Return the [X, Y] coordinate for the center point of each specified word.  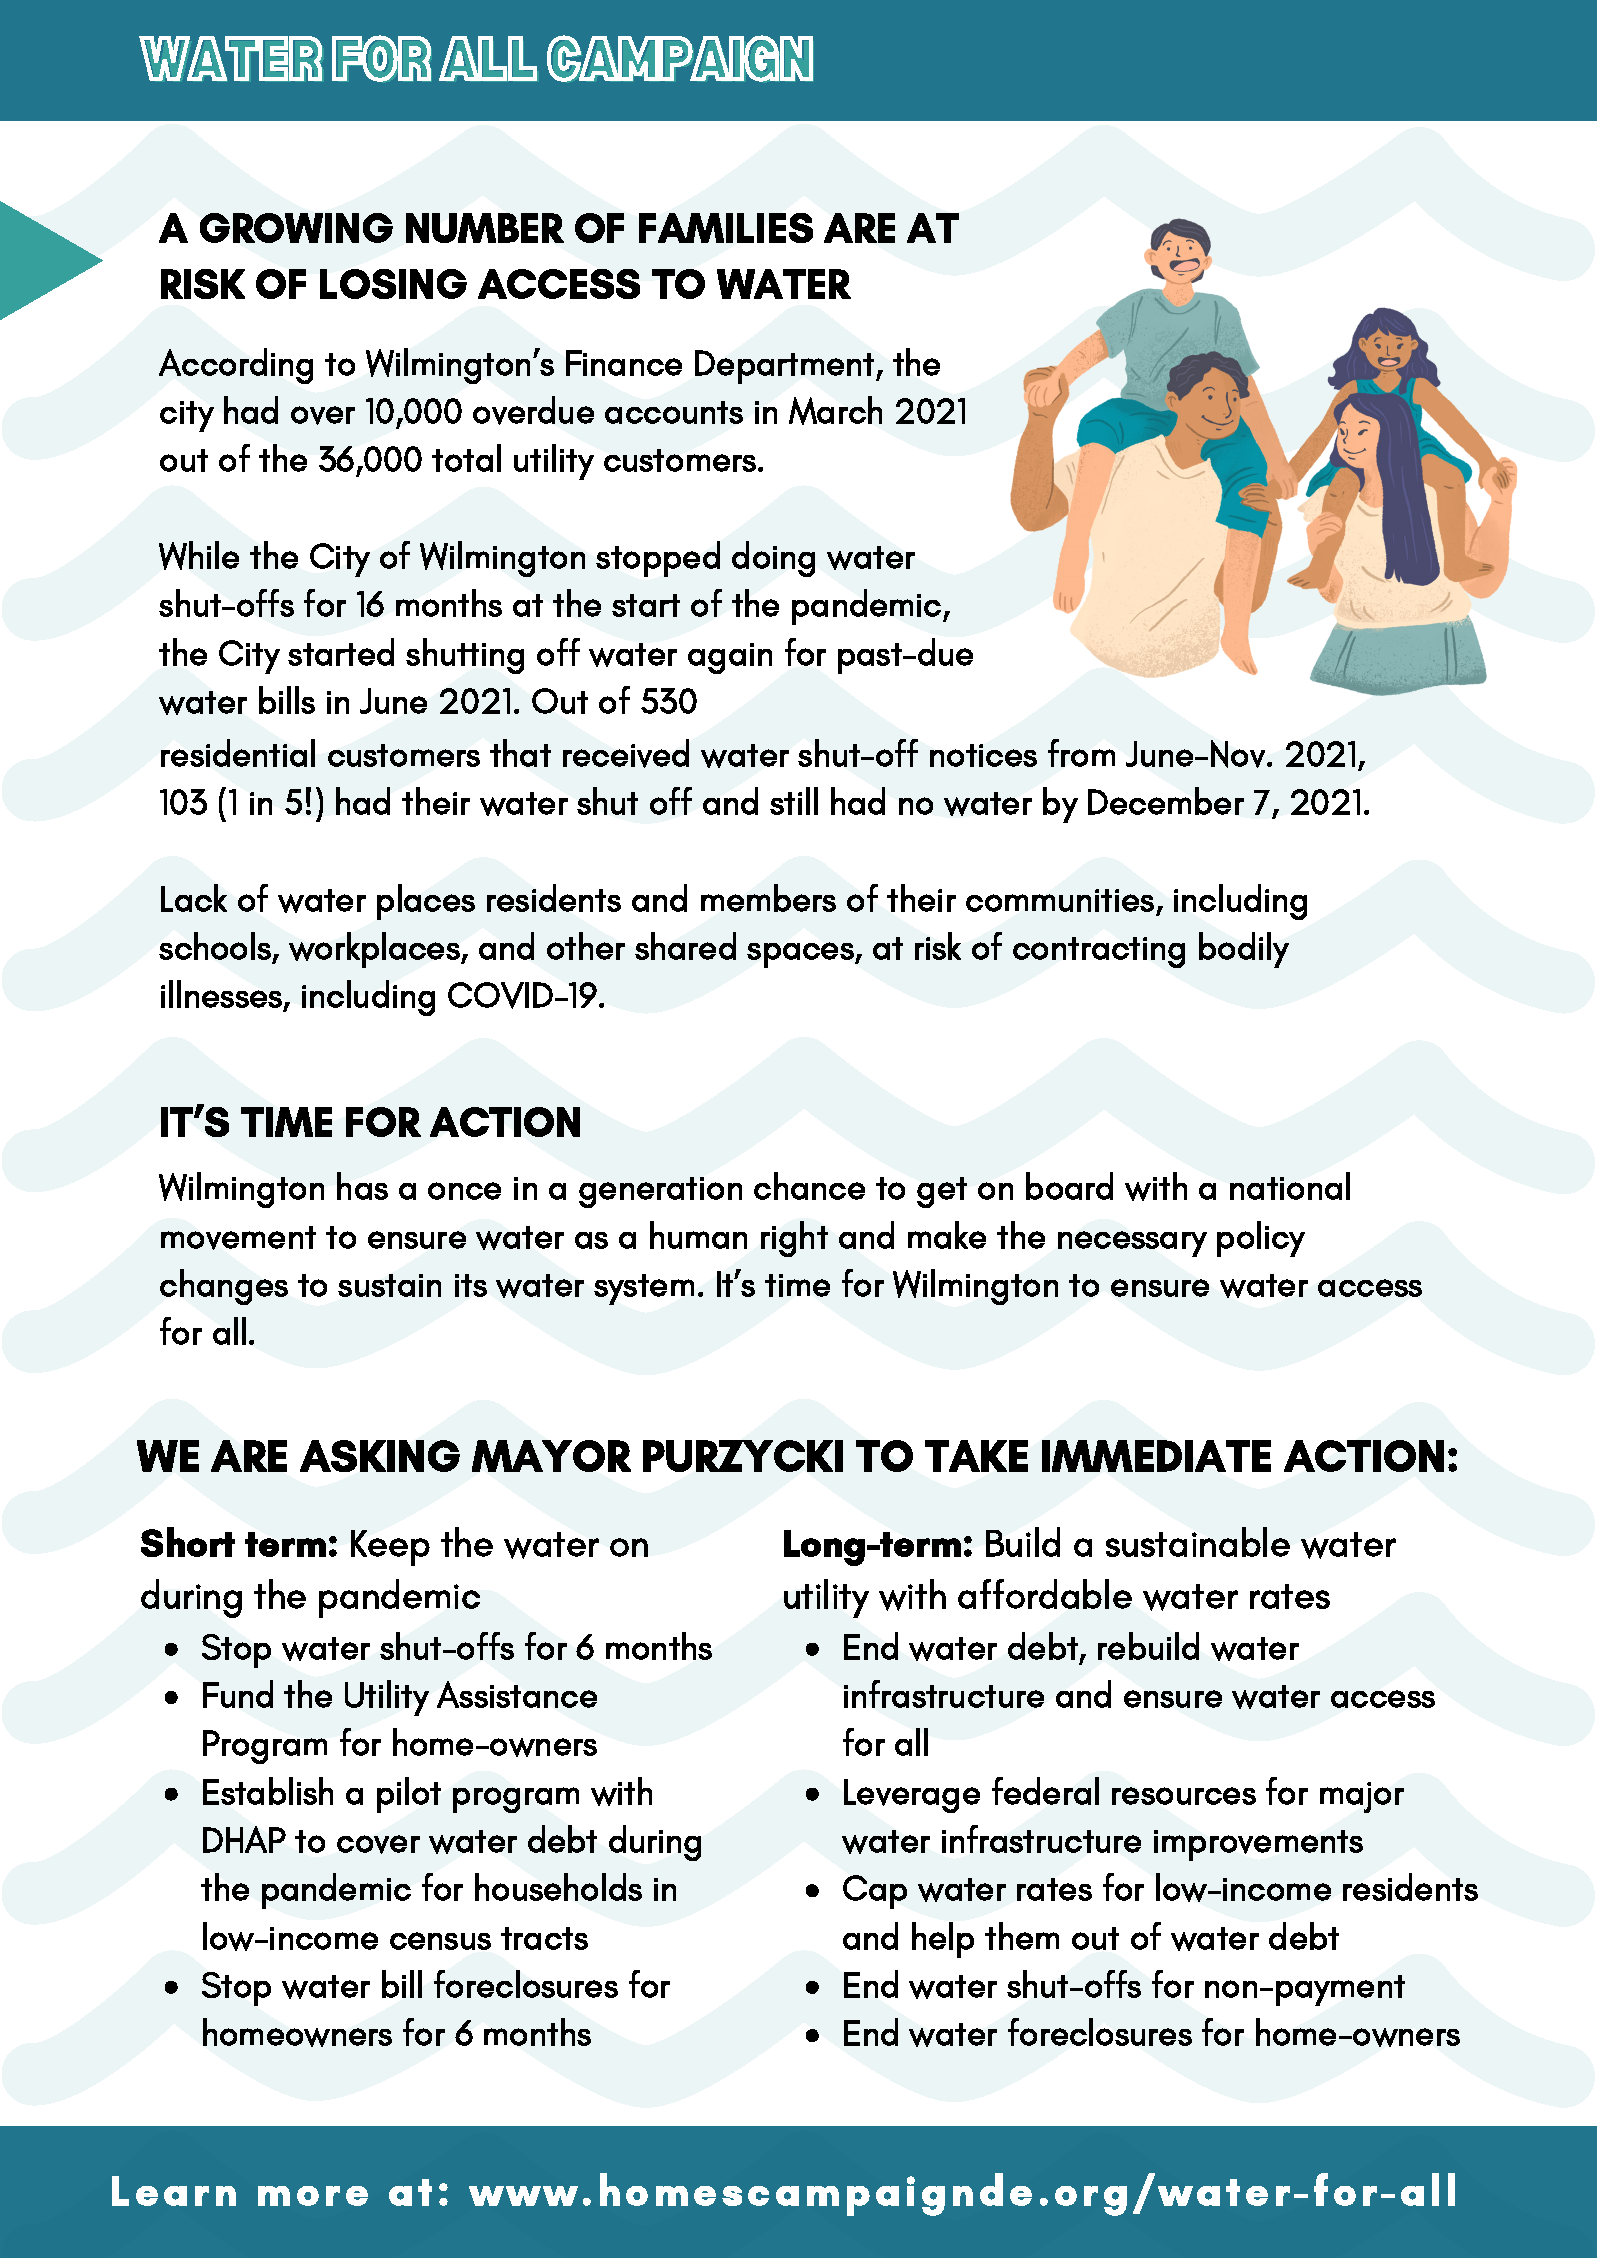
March [835, 410]
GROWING [296, 228]
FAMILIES [726, 228]
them [1022, 1936]
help [943, 1940]
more [313, 2196]
